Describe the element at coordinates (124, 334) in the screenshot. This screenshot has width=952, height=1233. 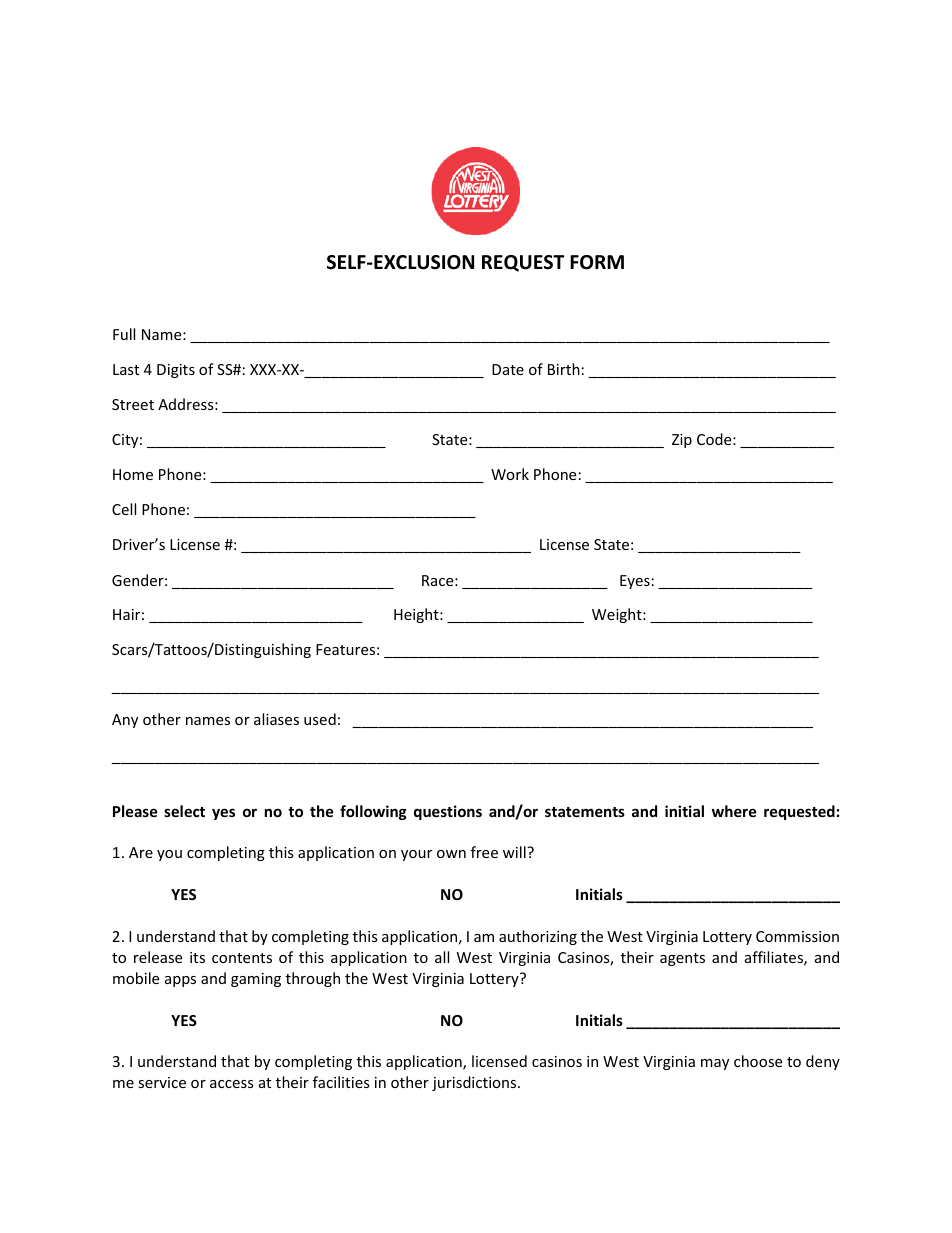
I see `Full` at that location.
